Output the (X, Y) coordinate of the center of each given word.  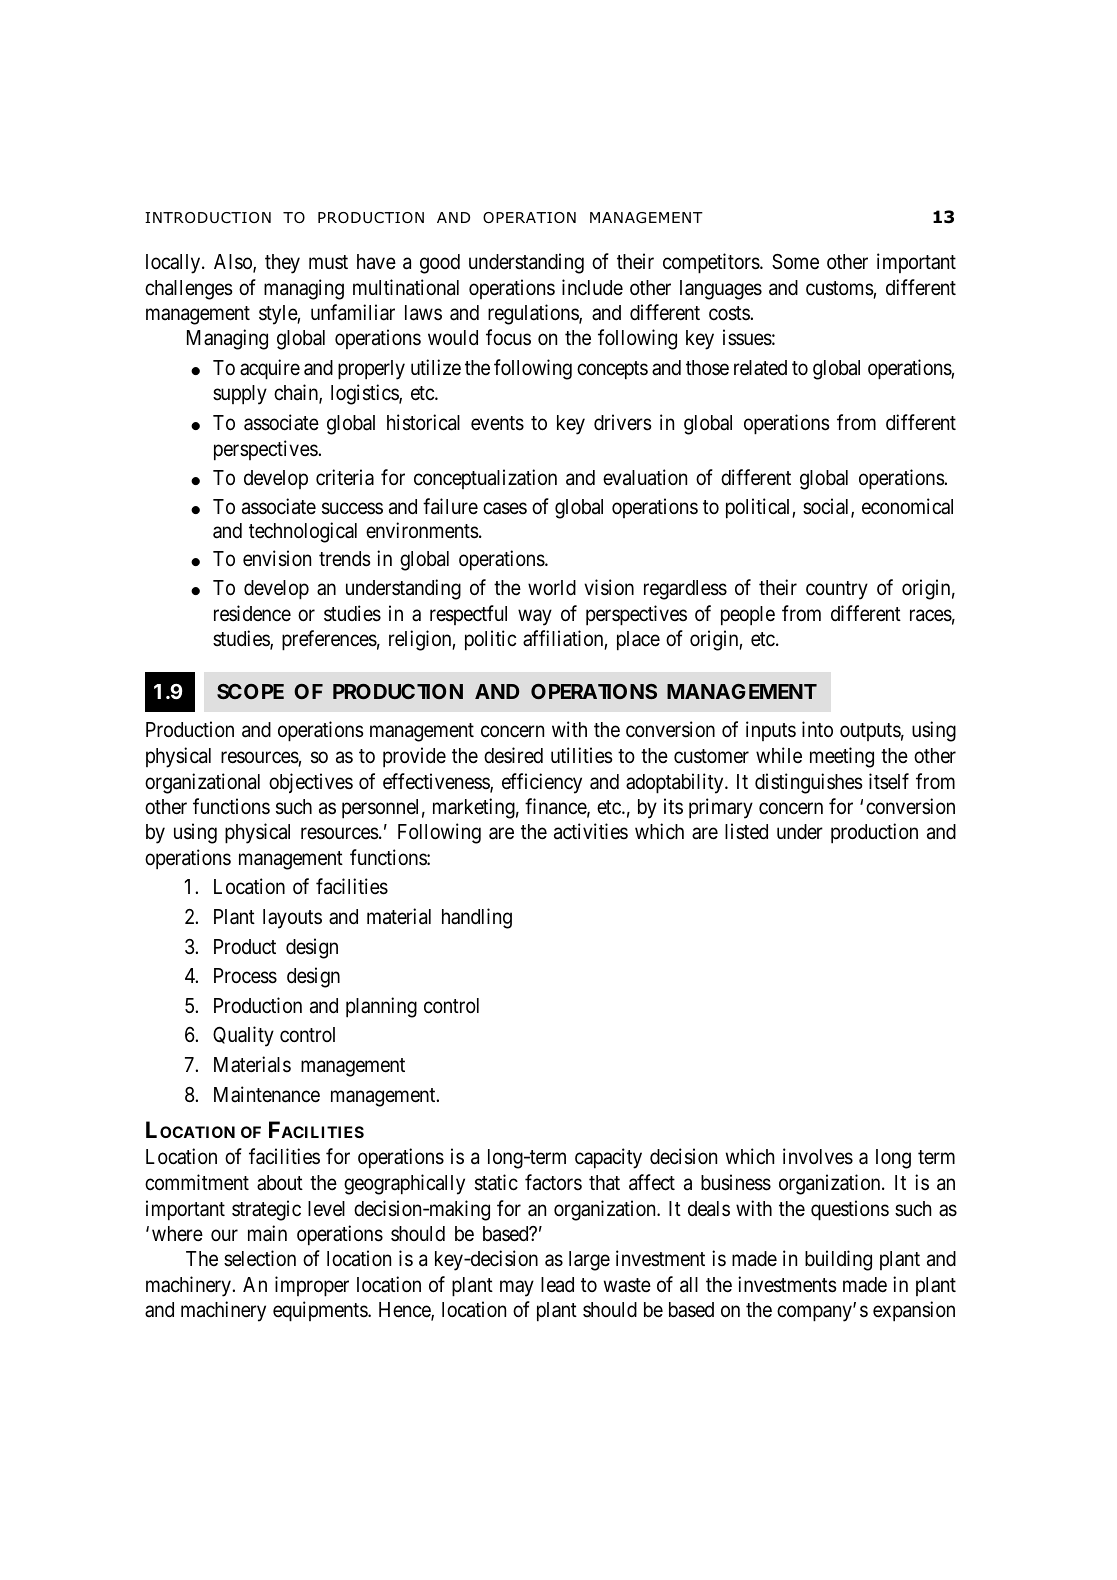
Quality (243, 1036)
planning (381, 1007)
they (282, 264)
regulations (534, 314)
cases (505, 508)
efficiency (542, 783)
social (827, 507)
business (736, 1182)
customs (840, 289)
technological (303, 532)
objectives (311, 783)
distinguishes (809, 783)
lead (557, 1285)
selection (260, 1258)
